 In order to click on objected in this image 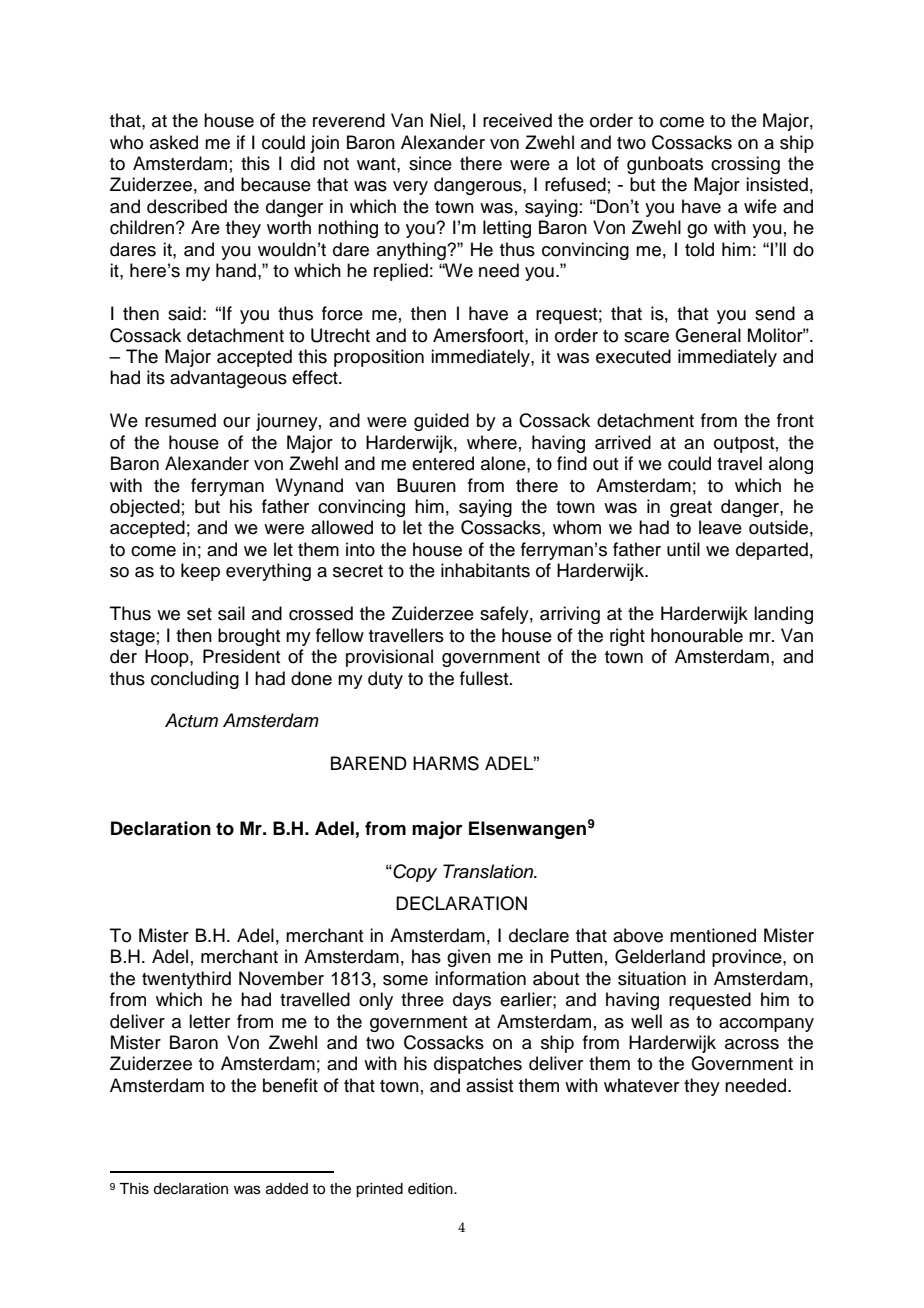, I will do `click(145, 508)`.
